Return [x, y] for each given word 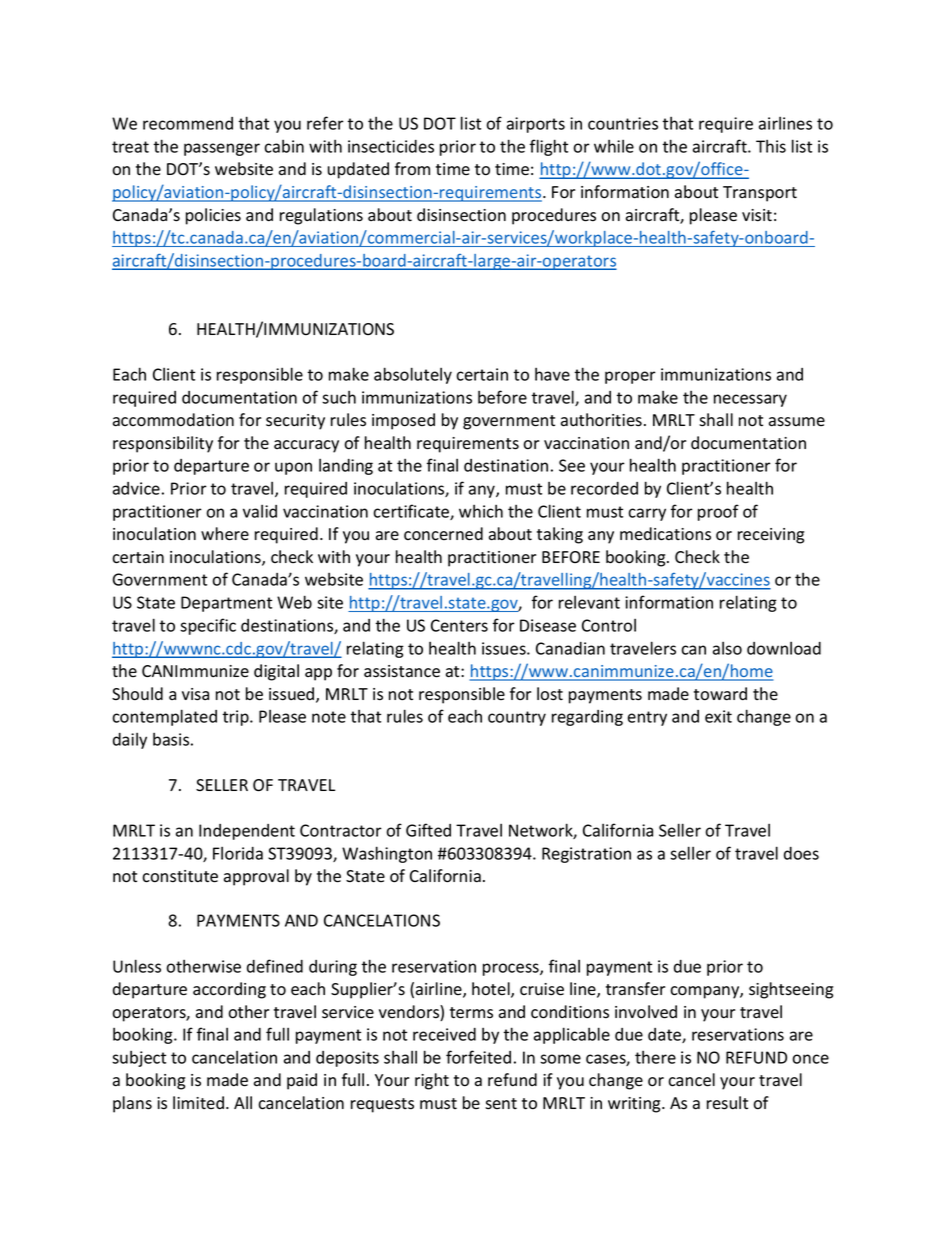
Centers [459, 625]
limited [198, 1102]
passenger [222, 149]
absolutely [413, 375]
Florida [238, 853]
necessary [750, 400]
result [727, 1103]
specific [208, 626]
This [771, 146]
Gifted [428, 830]
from [412, 169]
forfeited [478, 1057]
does [801, 853]
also [727, 648]
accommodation [173, 420]
